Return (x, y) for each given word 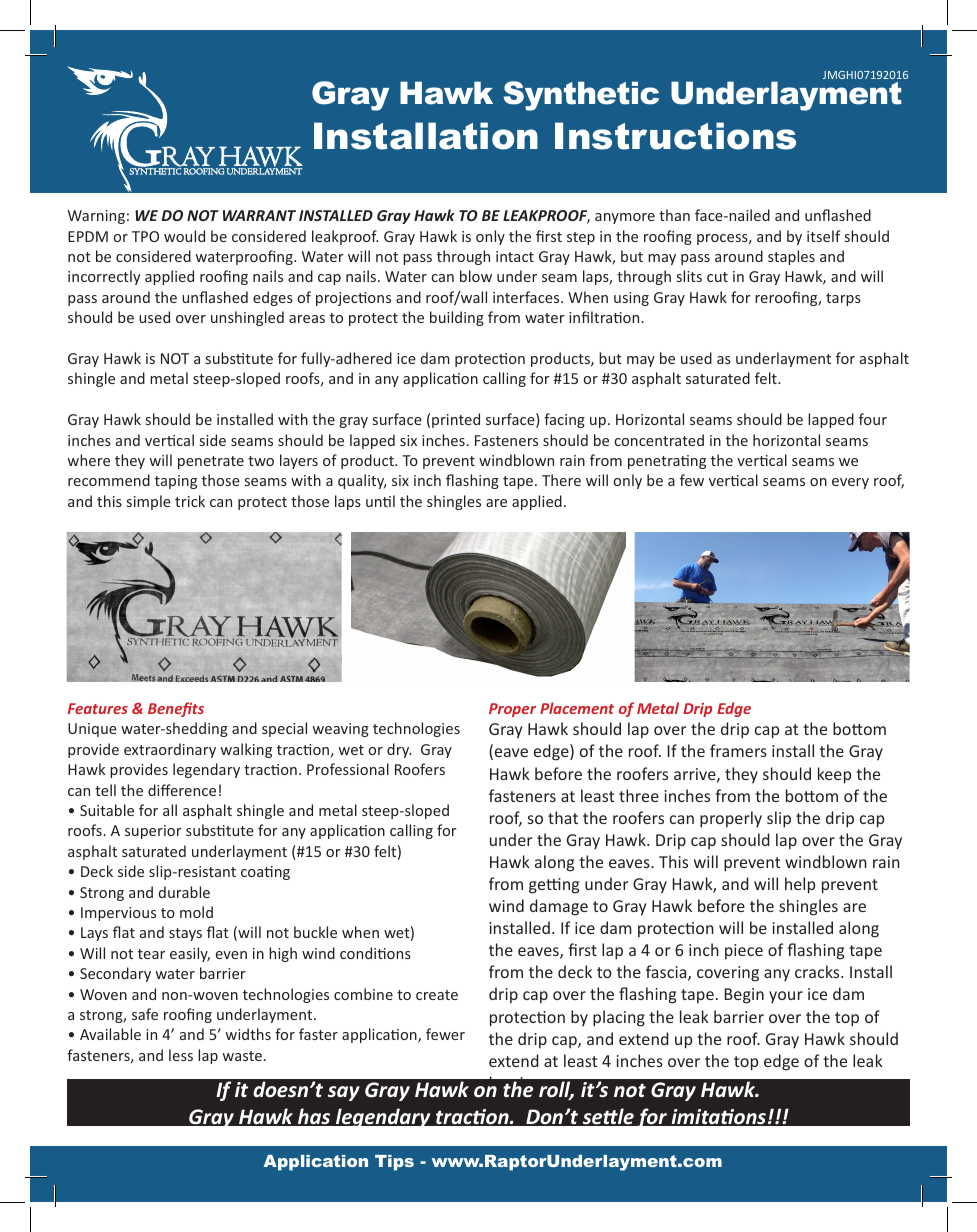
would (184, 236)
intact (515, 256)
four (873, 419)
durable (184, 892)
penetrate (211, 462)
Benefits (176, 709)
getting (554, 886)
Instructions (675, 136)
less (181, 1055)
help (800, 885)
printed (456, 420)
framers (738, 750)
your (786, 997)
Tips (394, 1163)
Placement (577, 708)
